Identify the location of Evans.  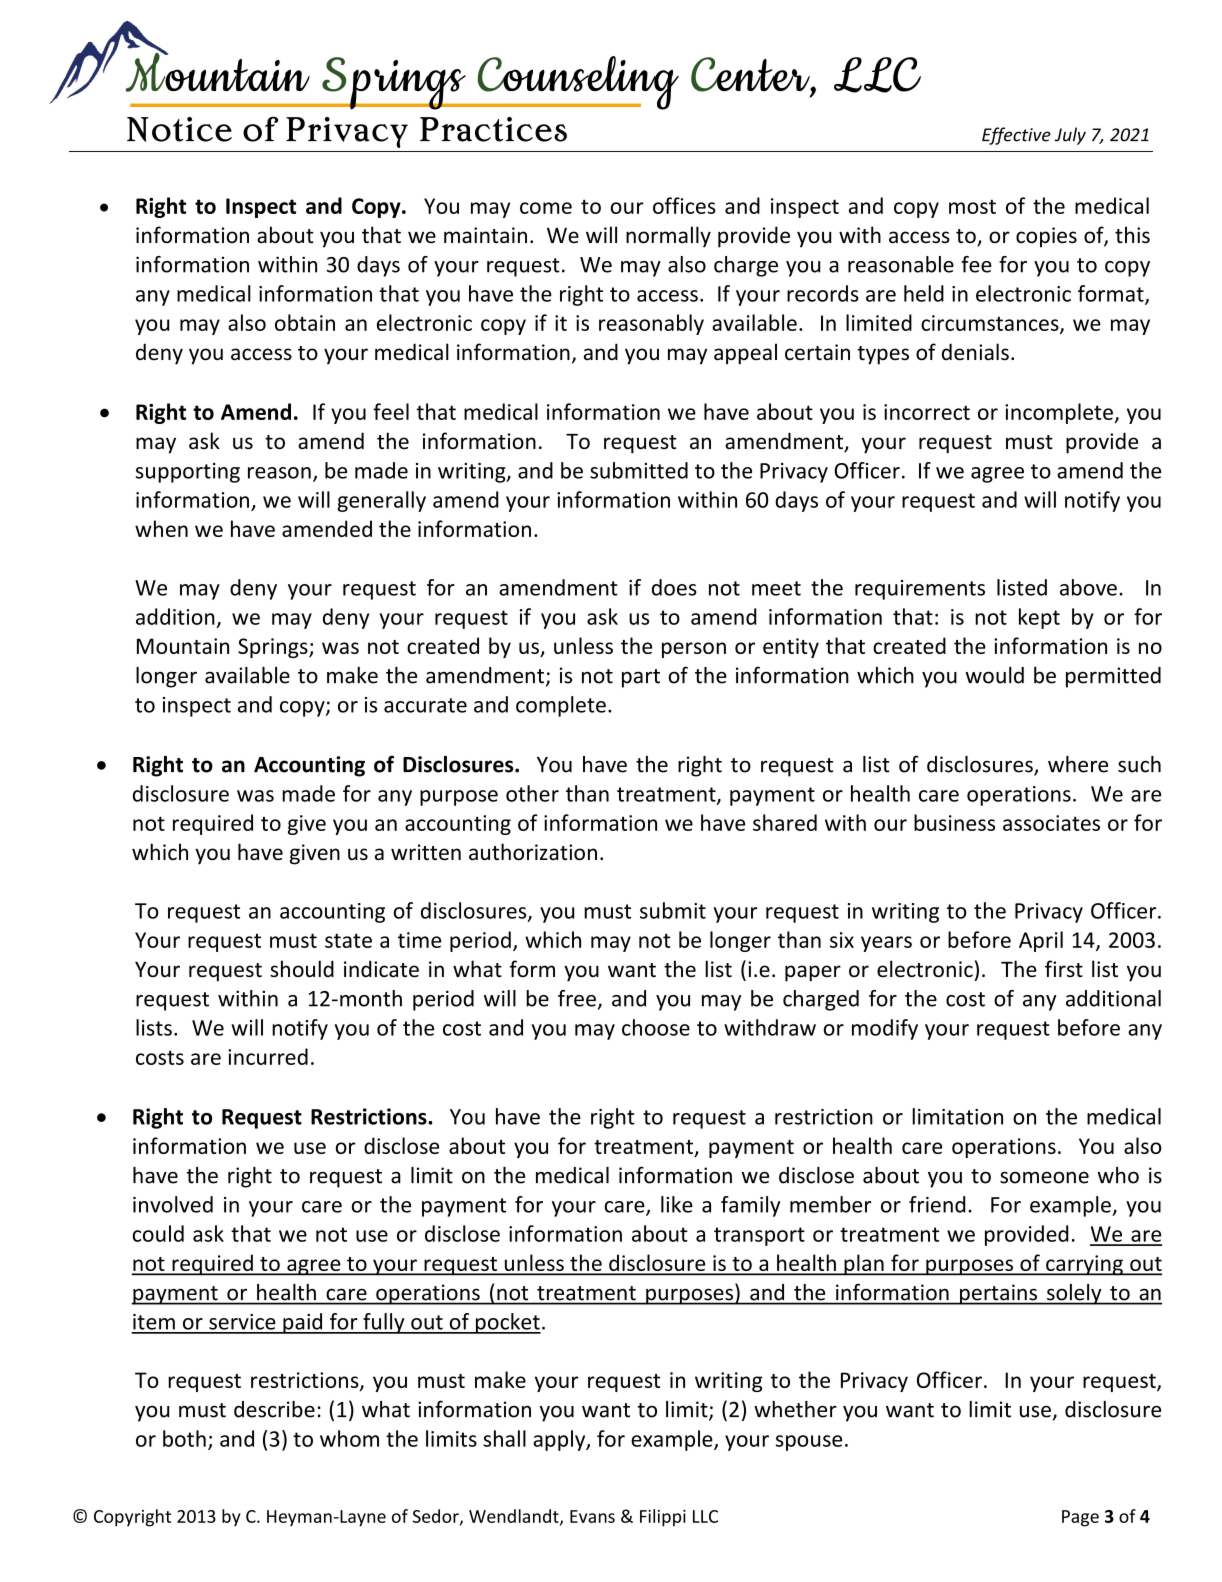
(592, 1516).
